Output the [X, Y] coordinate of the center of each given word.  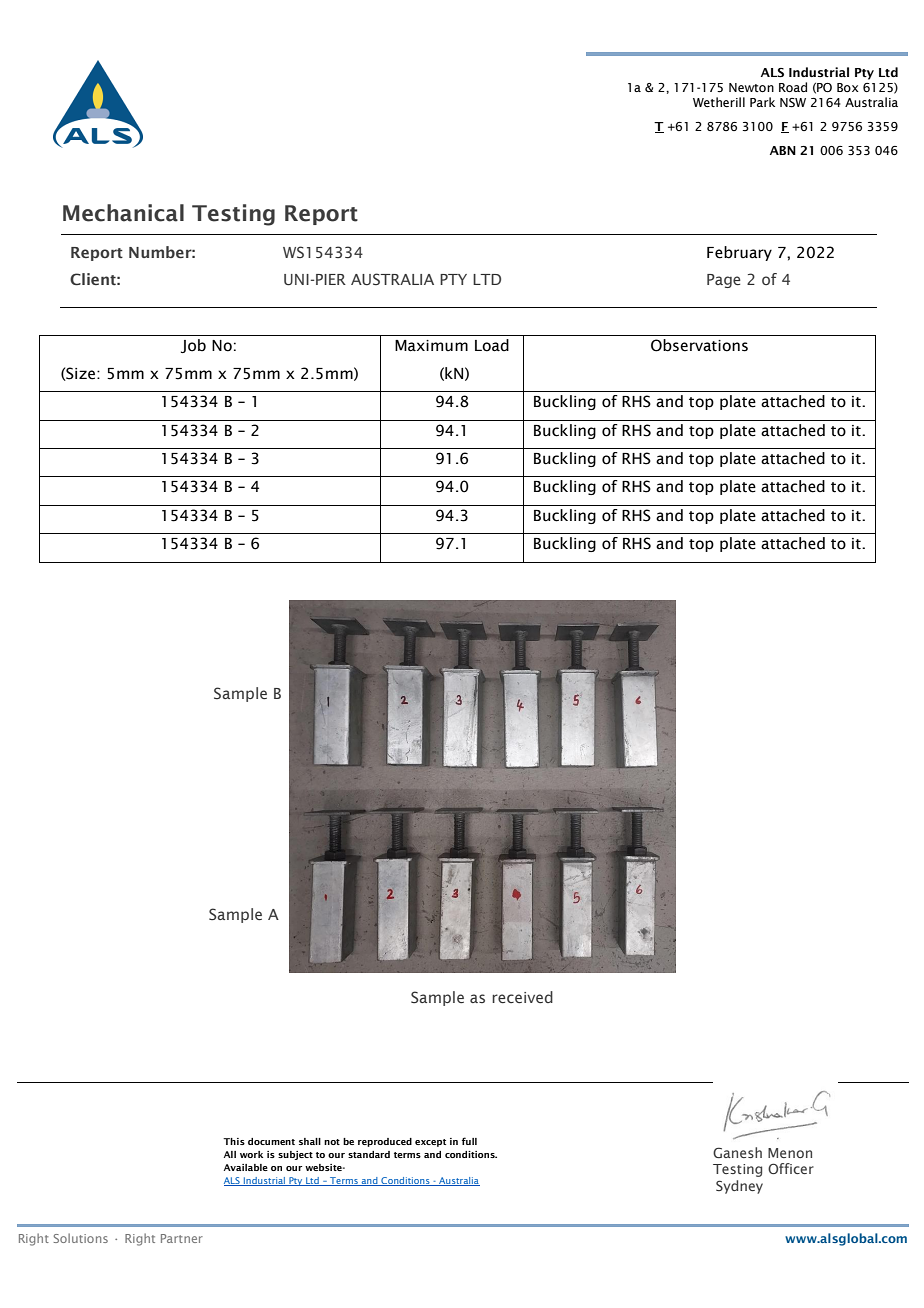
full [469, 1141]
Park [762, 102]
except [430, 1143]
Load [492, 345]
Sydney [739, 1187]
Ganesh [737, 1152]
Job [193, 346]
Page [724, 281]
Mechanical [123, 213]
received [522, 997]
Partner [182, 1238]
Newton [751, 87]
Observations [699, 345]
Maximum [431, 346]
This [234, 1141]
